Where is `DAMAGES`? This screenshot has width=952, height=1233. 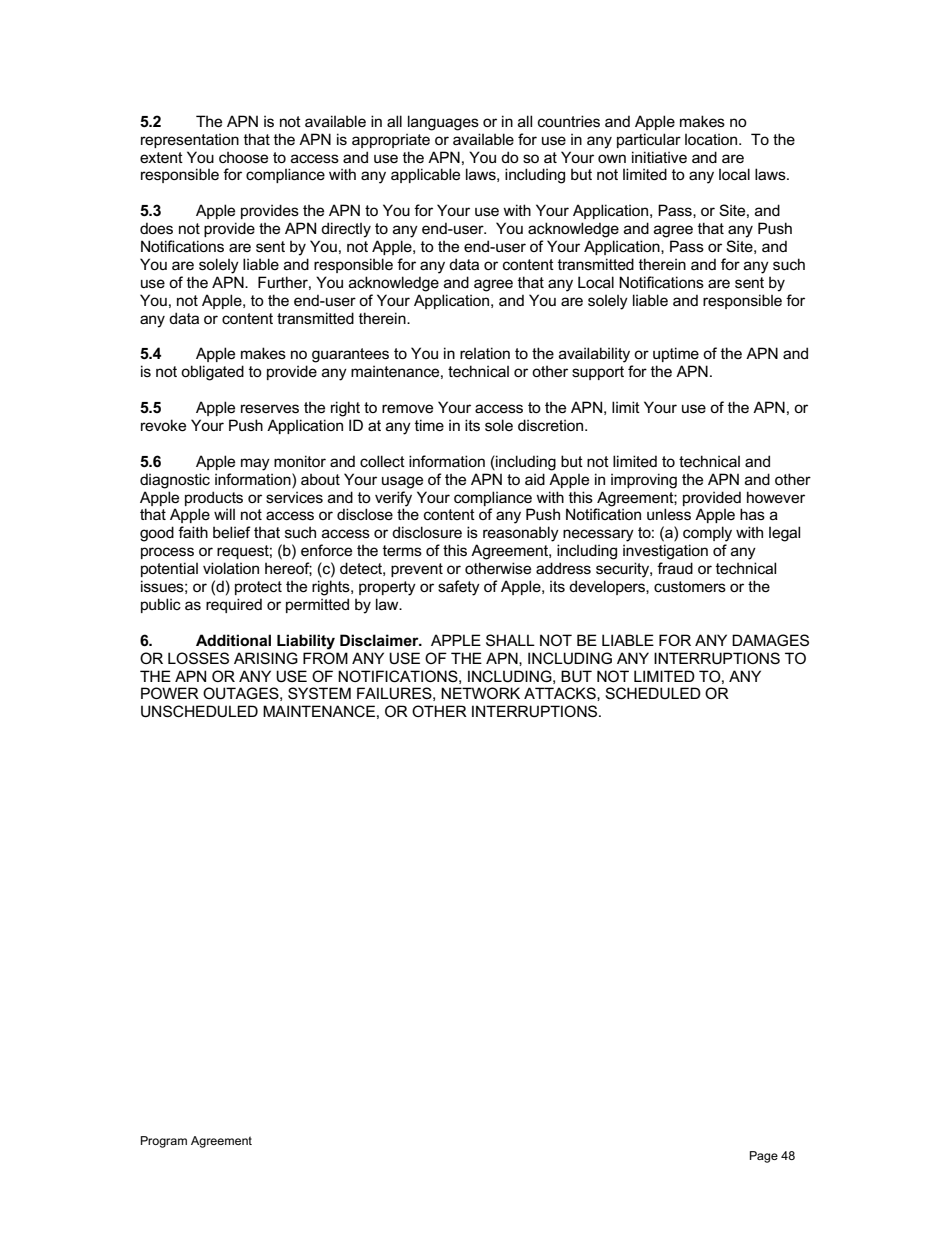 DAMAGES is located at coordinates (770, 640).
